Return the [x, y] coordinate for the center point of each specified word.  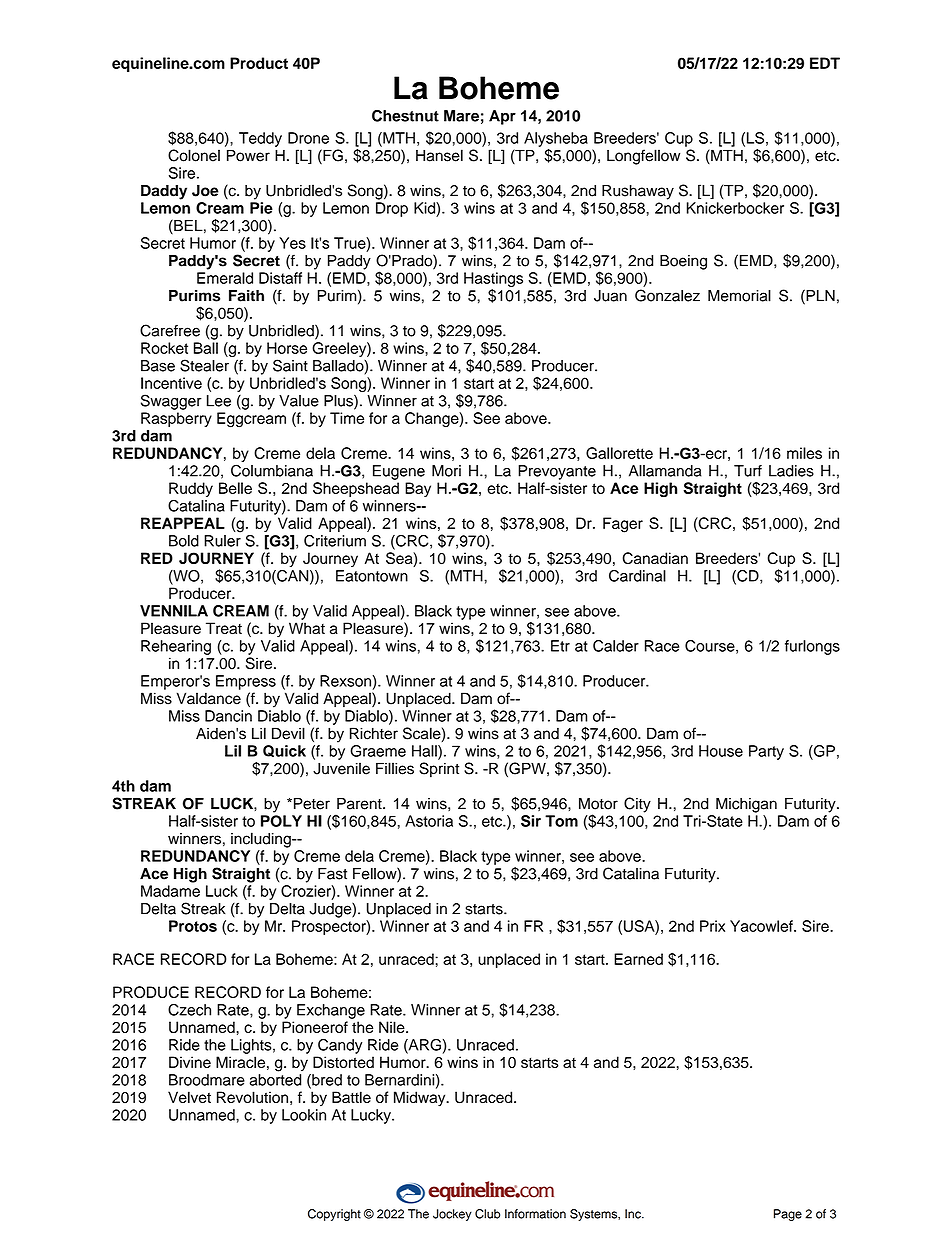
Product [259, 63]
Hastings [493, 279]
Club [487, 1214]
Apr [502, 117]
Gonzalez [667, 295]
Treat [224, 628]
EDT [825, 63]
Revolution [252, 1097]
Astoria [429, 821]
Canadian [655, 558]
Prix [712, 926]
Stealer [204, 365]
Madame [170, 891]
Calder [616, 646]
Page [788, 1215]
